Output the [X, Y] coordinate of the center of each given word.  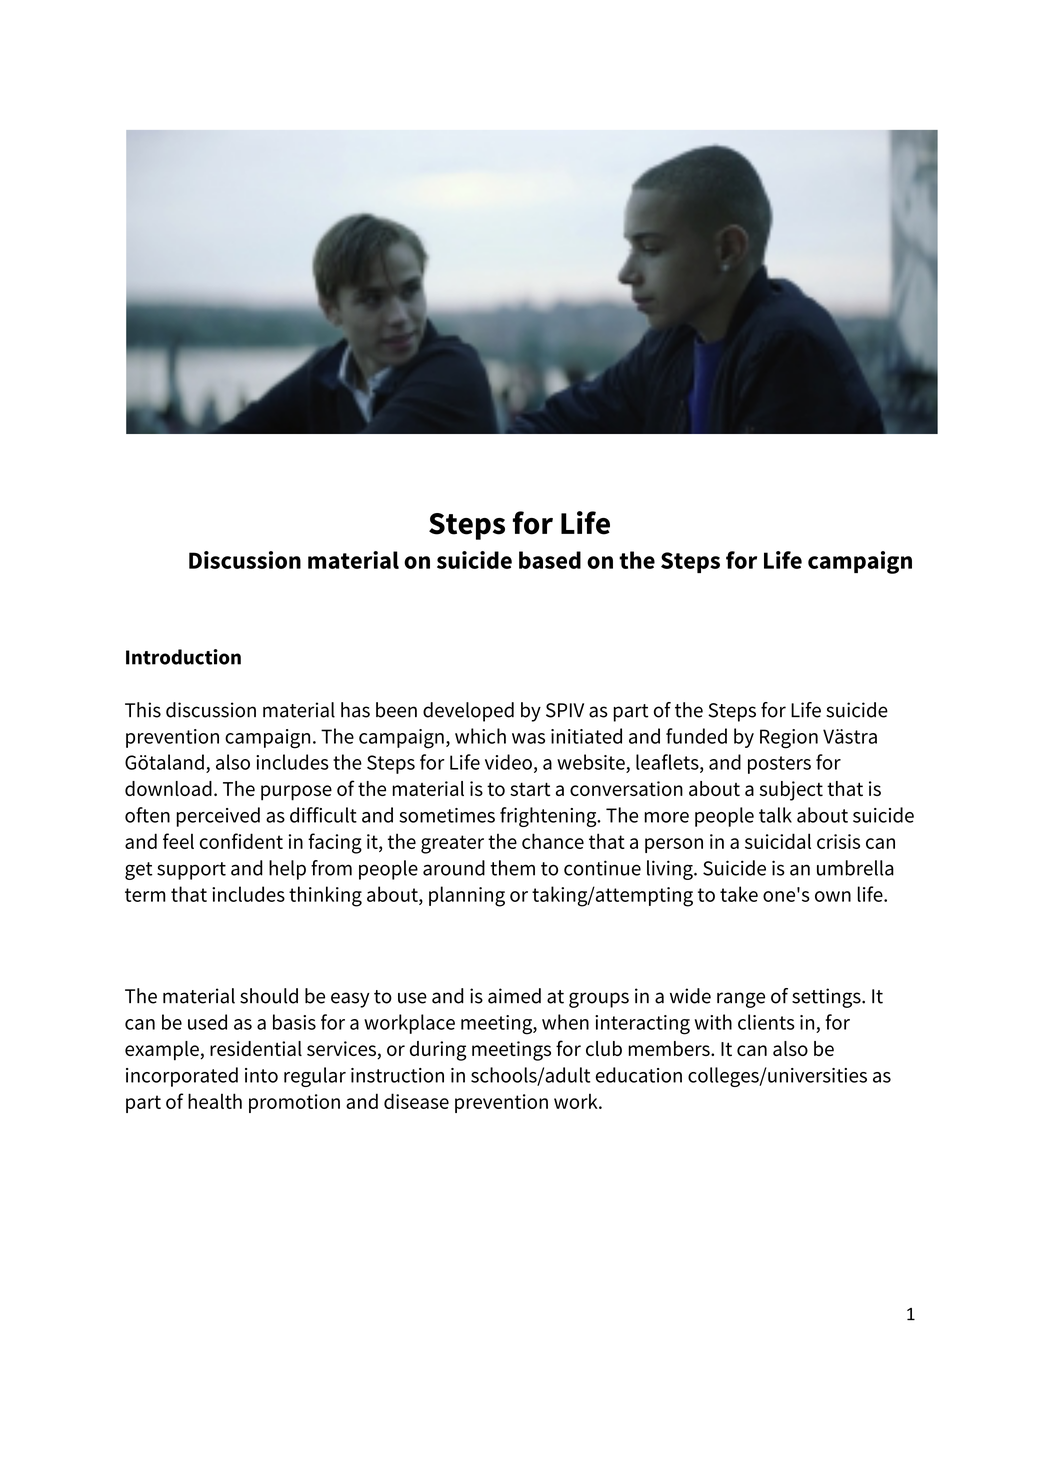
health [215, 1101]
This [143, 710]
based [550, 560]
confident [241, 841]
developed [468, 712]
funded [696, 736]
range [741, 1000]
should [269, 996]
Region [789, 739]
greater [452, 844]
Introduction [183, 657]
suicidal [778, 841]
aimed [514, 996]
